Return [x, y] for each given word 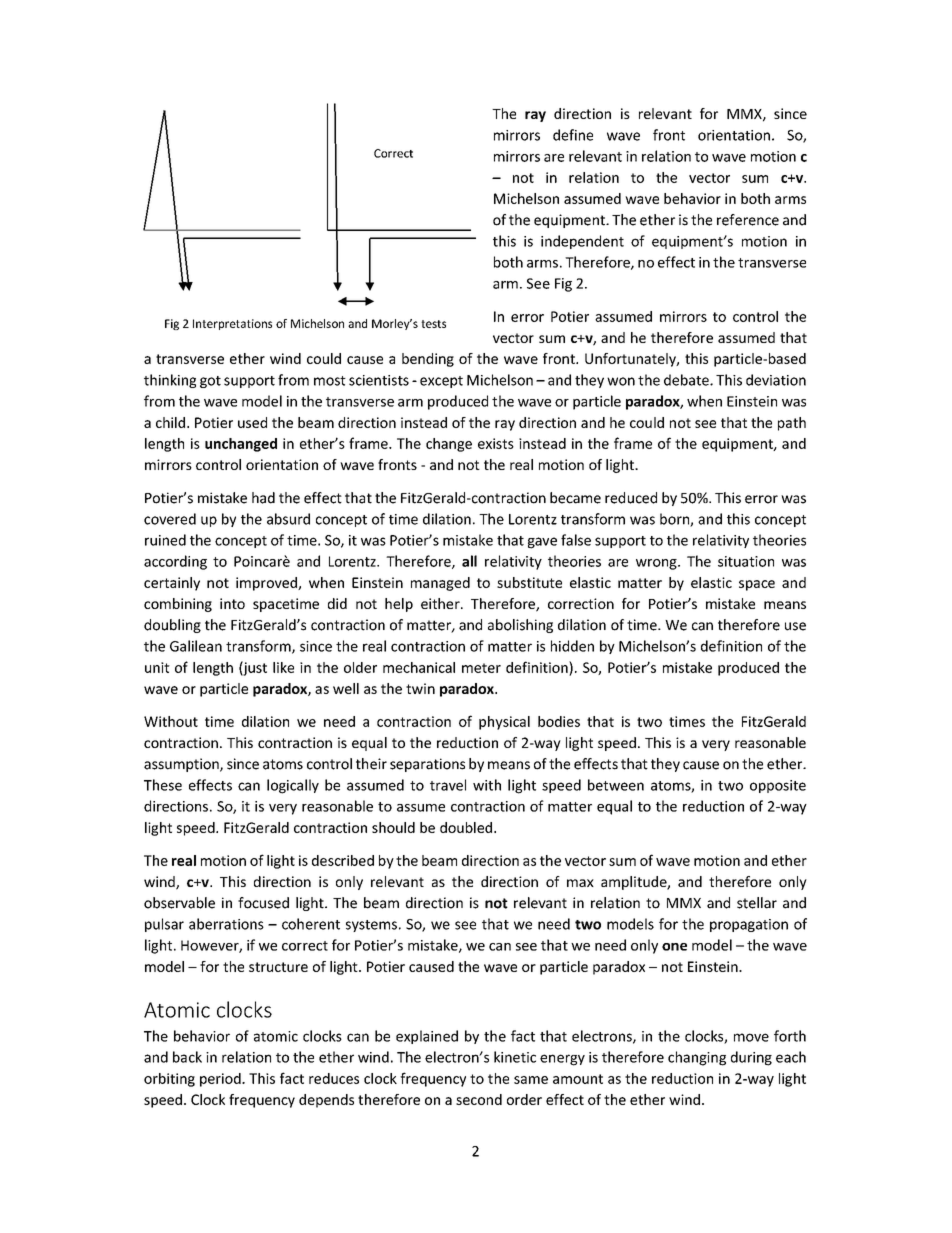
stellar [757, 903]
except [441, 382]
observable [179, 903]
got [210, 382]
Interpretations [232, 324]
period [221, 1080]
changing [697, 1058]
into [232, 603]
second [479, 1099]
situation [746, 561]
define [573, 135]
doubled [466, 827]
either [441, 603]
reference [748, 220]
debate [687, 380]
